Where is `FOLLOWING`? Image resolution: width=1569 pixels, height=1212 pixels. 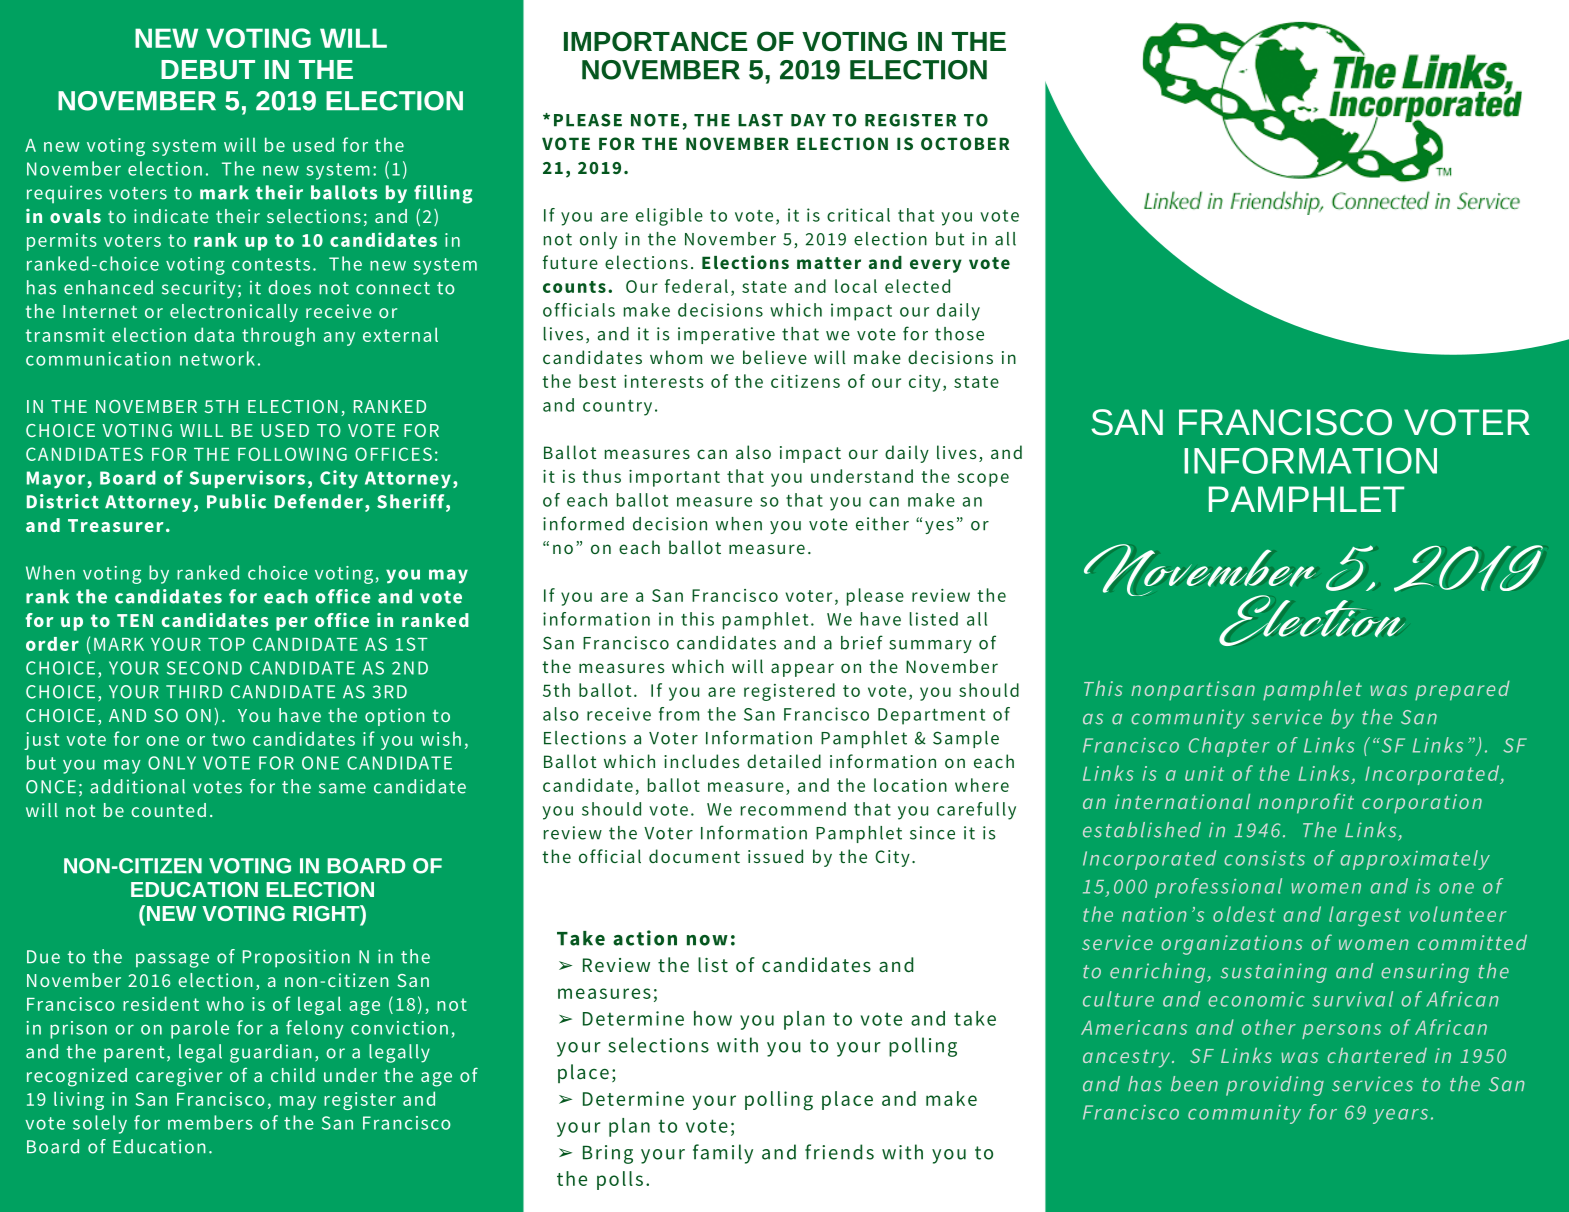
FOLLOWING is located at coordinates (292, 454).
